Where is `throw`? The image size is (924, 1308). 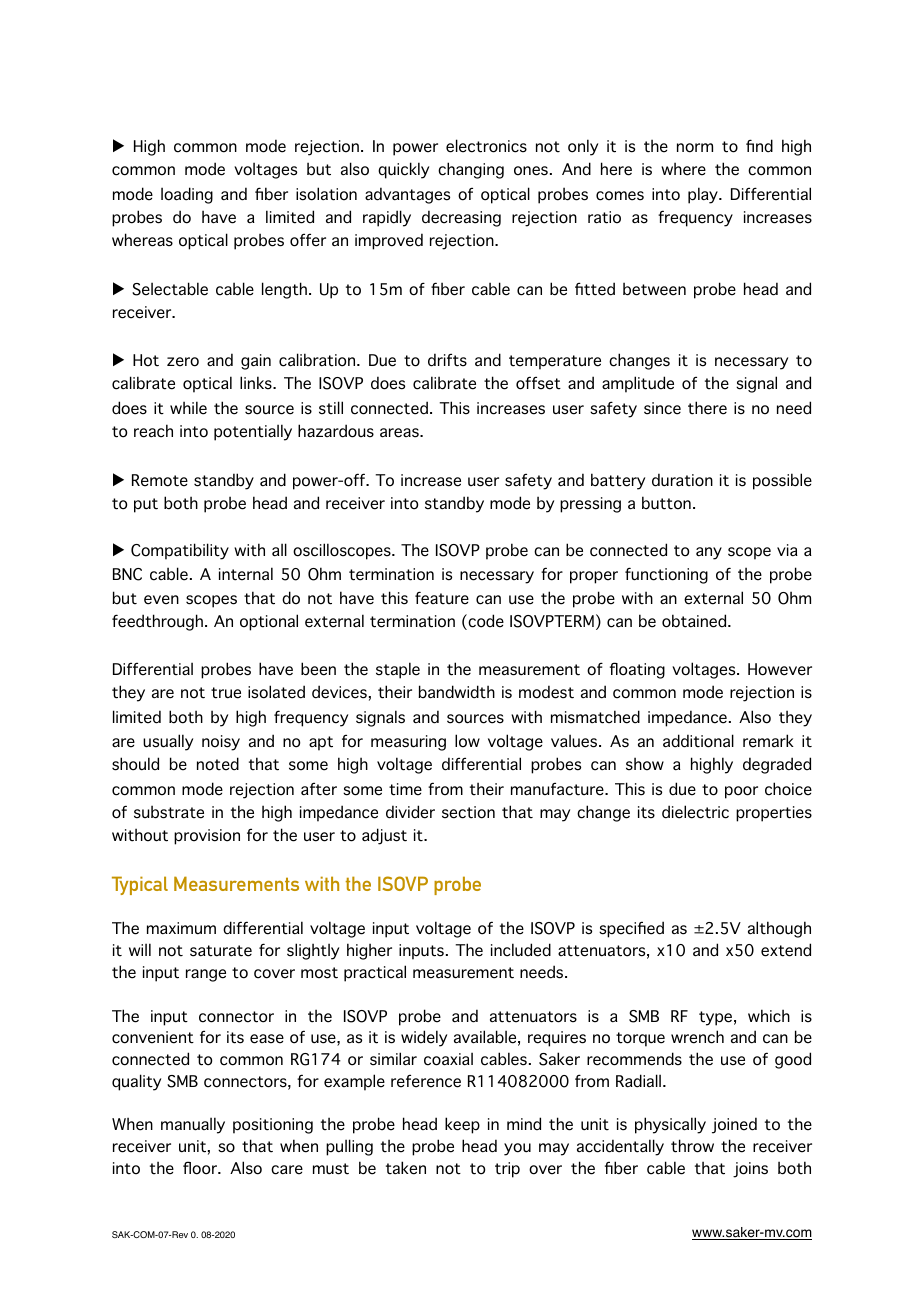
throw is located at coordinates (692, 1146).
